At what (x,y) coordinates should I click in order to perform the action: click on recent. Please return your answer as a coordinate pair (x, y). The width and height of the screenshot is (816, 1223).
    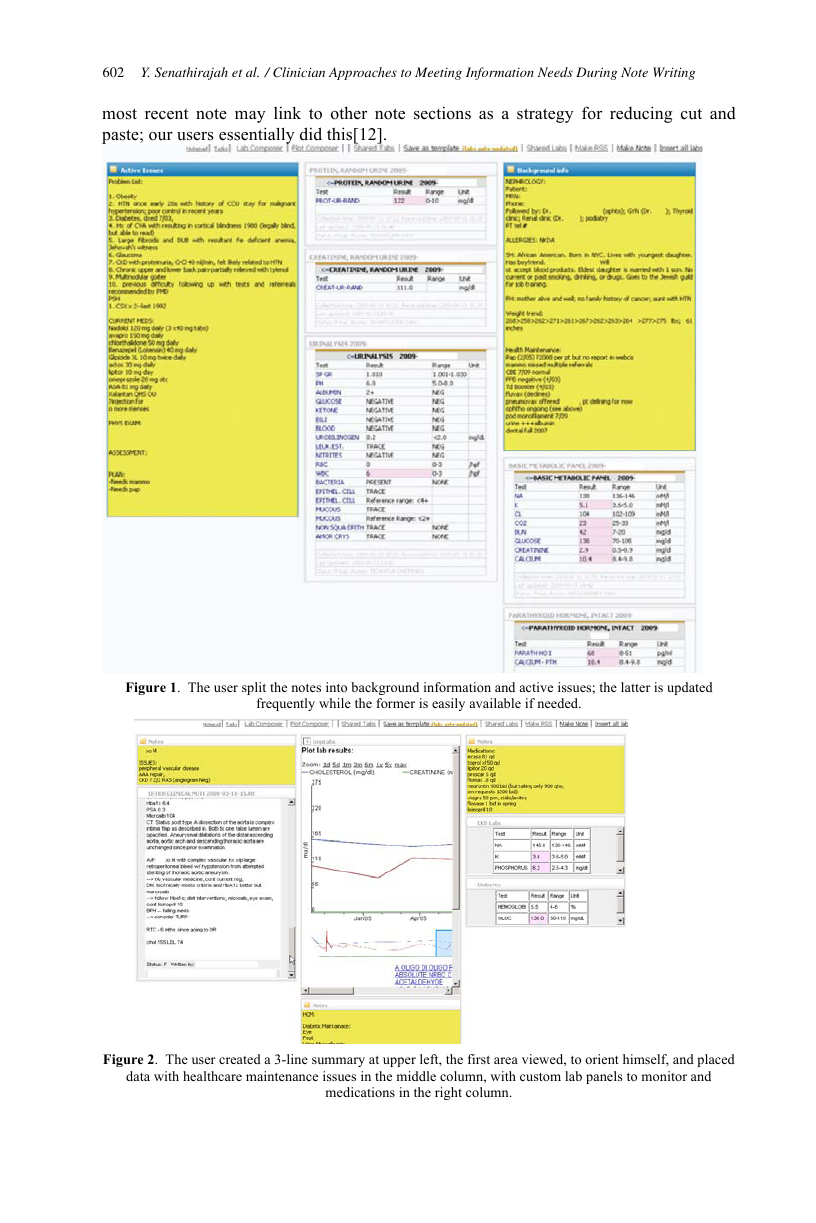
    Looking at the image, I should click on (166, 114).
